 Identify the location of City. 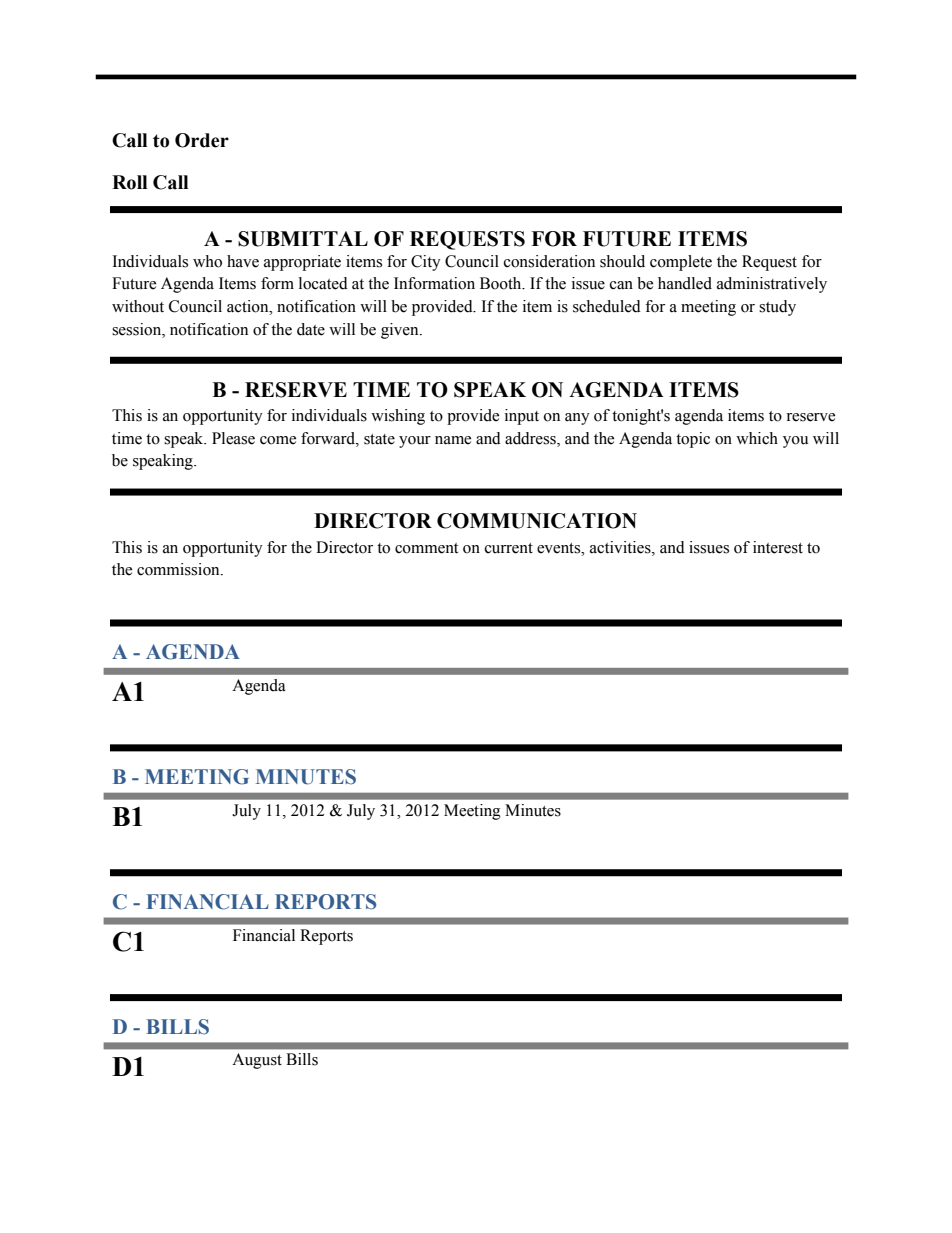
(426, 263).
